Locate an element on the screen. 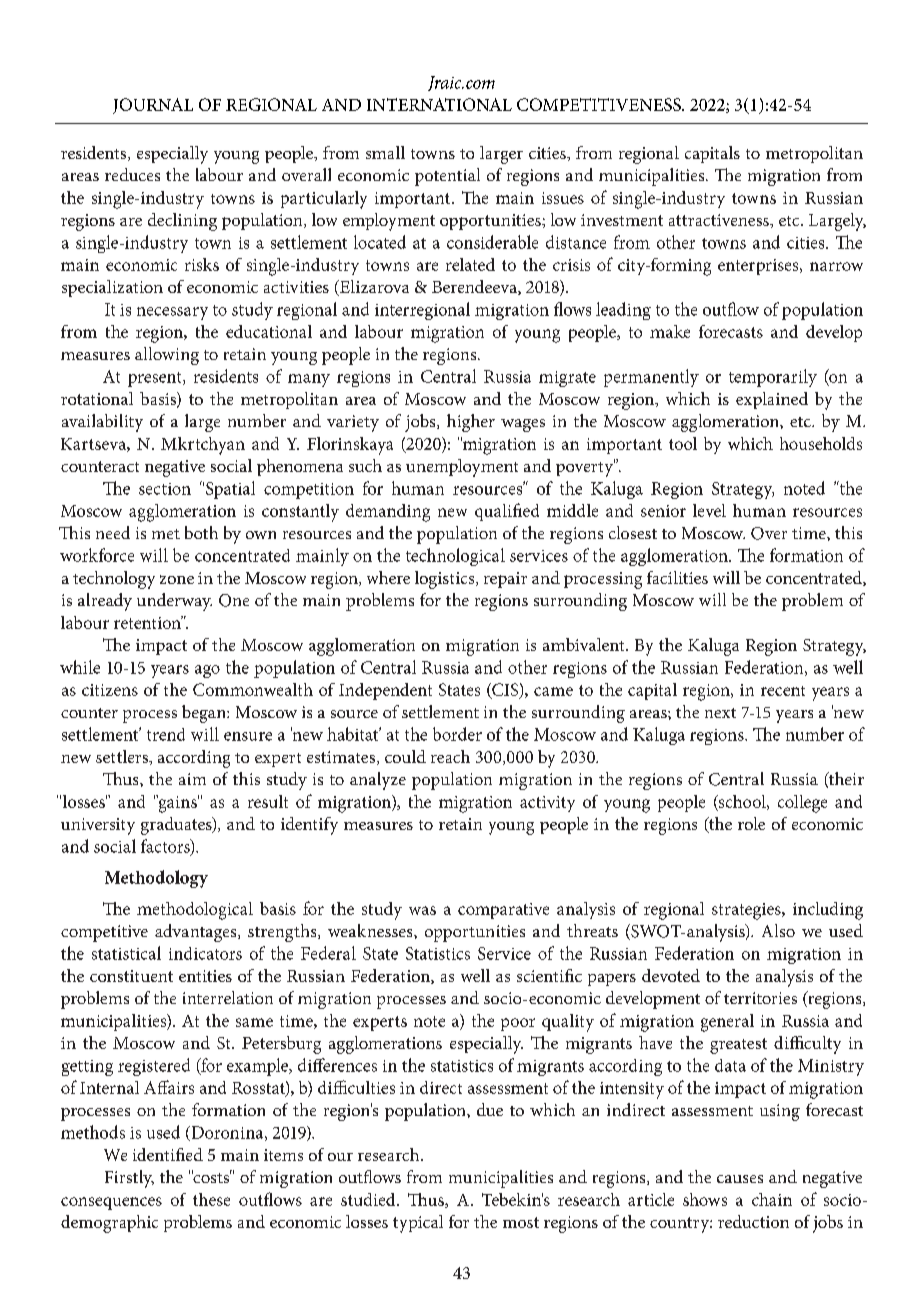 The height and width of the screenshot is (1308, 924). typical is located at coordinates (418, 1224).
